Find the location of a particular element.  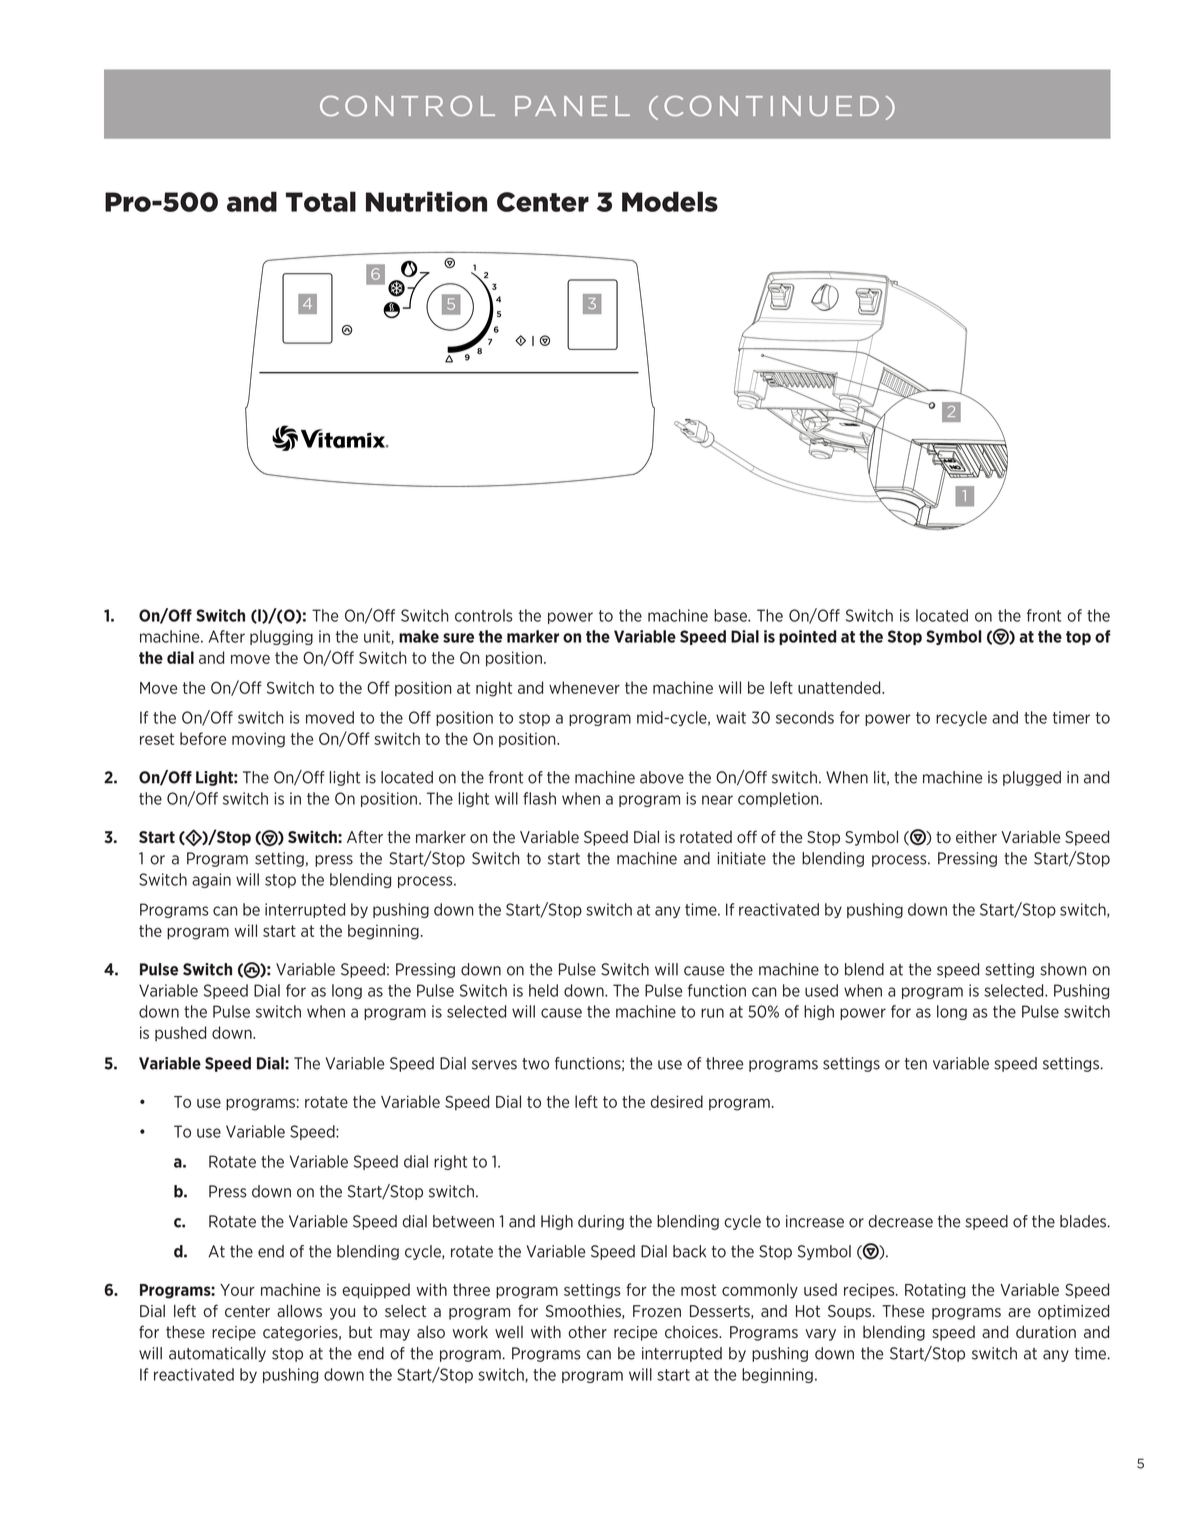

shown is located at coordinates (1064, 969).
